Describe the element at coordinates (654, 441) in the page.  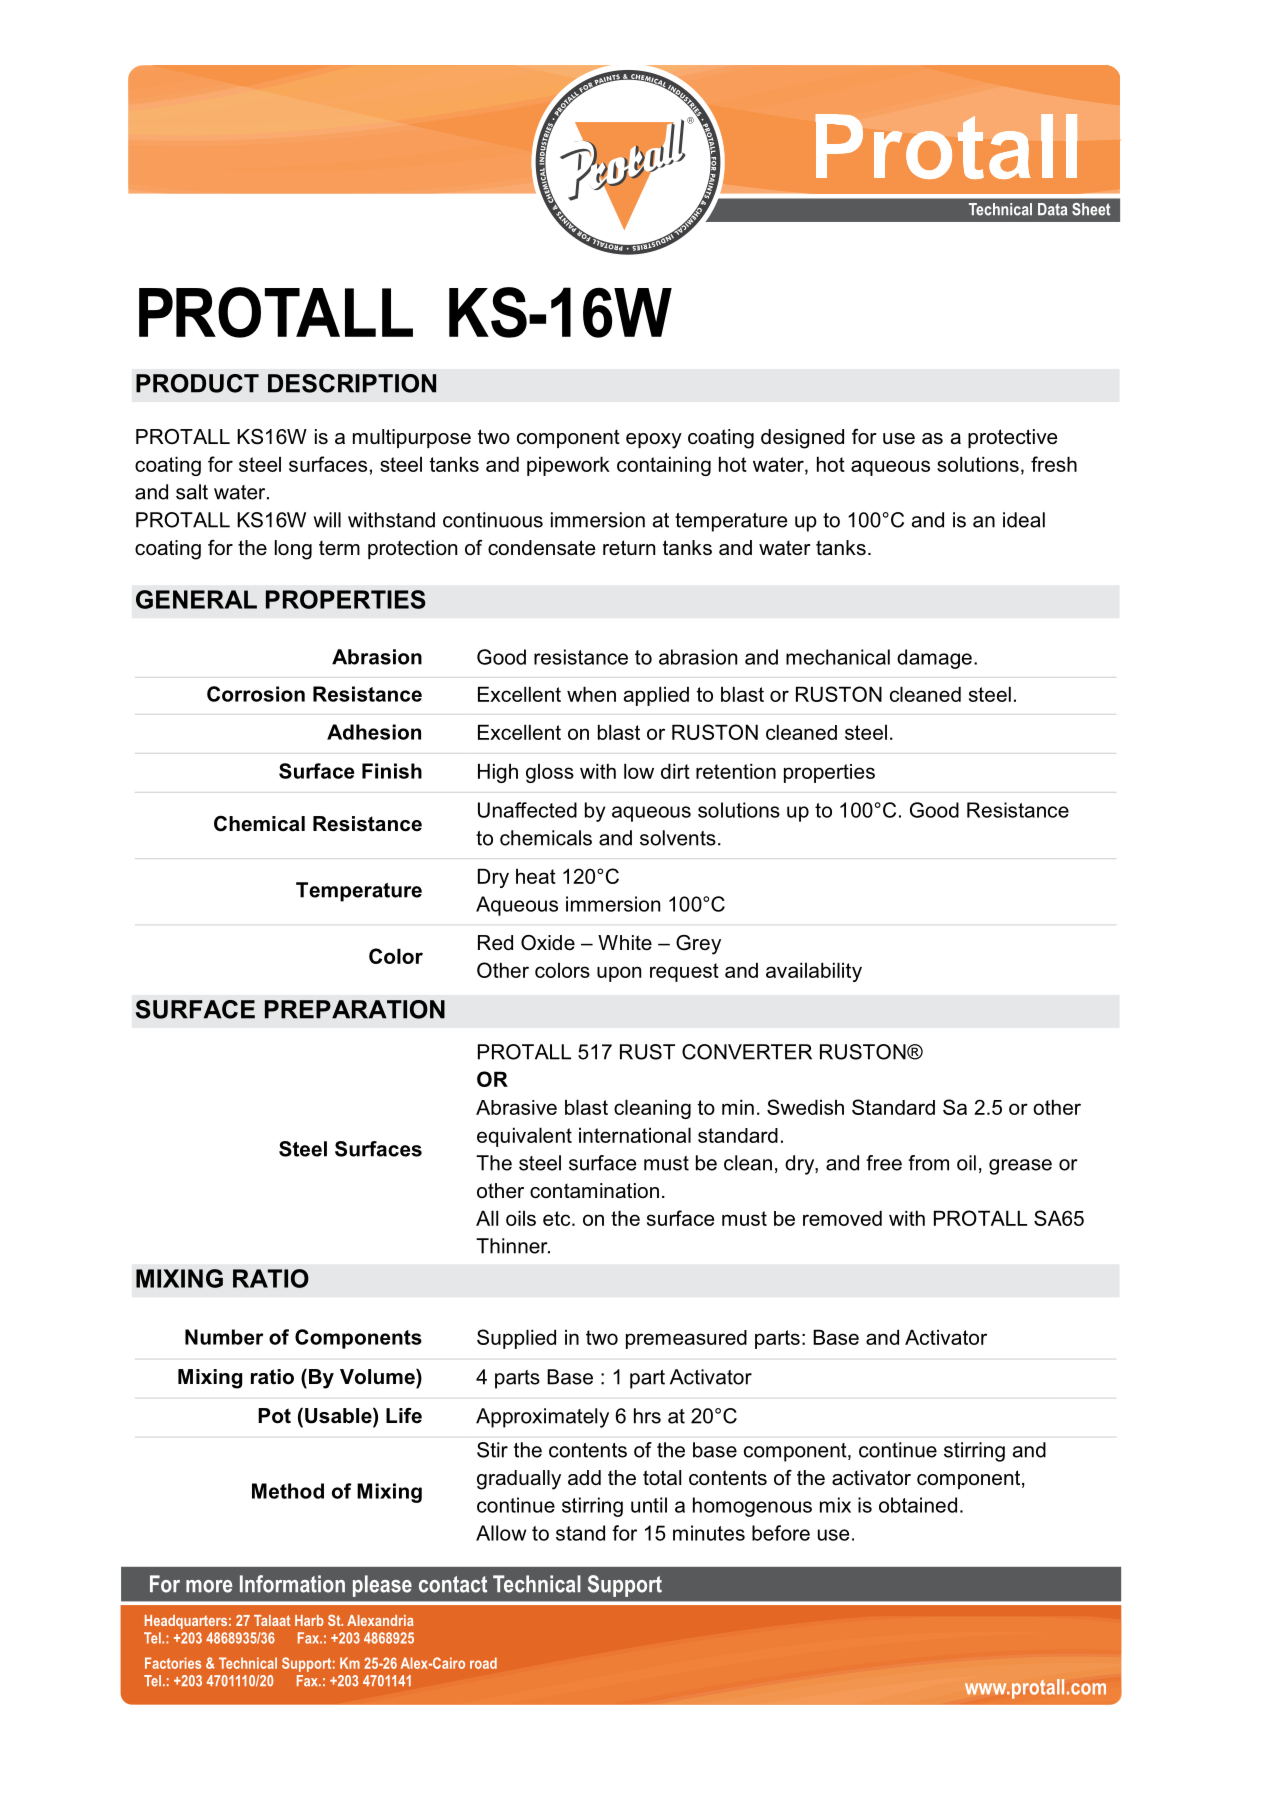
I see `epoxy` at that location.
